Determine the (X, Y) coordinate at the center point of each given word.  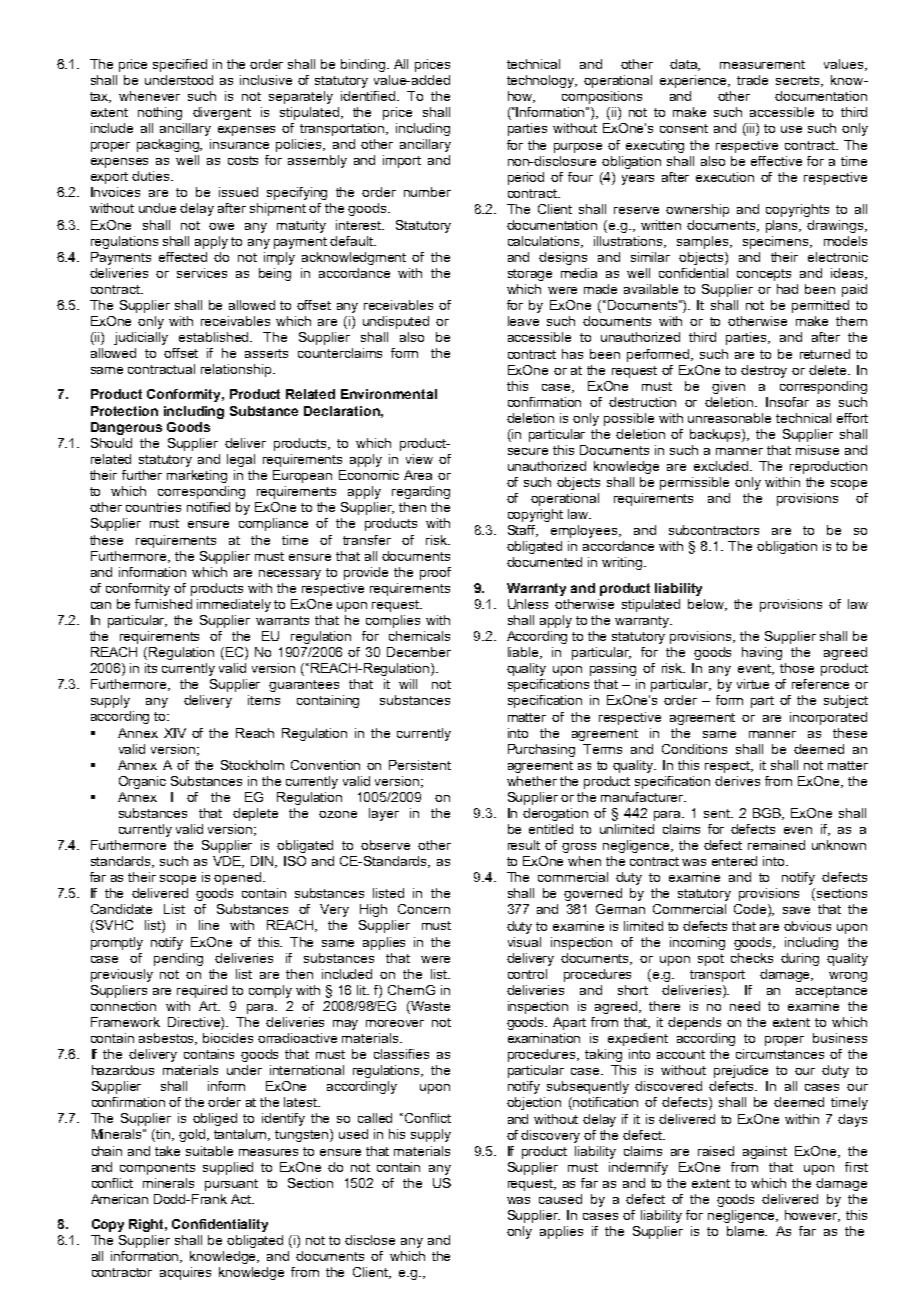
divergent (222, 113)
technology (542, 81)
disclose (370, 1240)
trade (752, 80)
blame (747, 1231)
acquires (185, 1273)
